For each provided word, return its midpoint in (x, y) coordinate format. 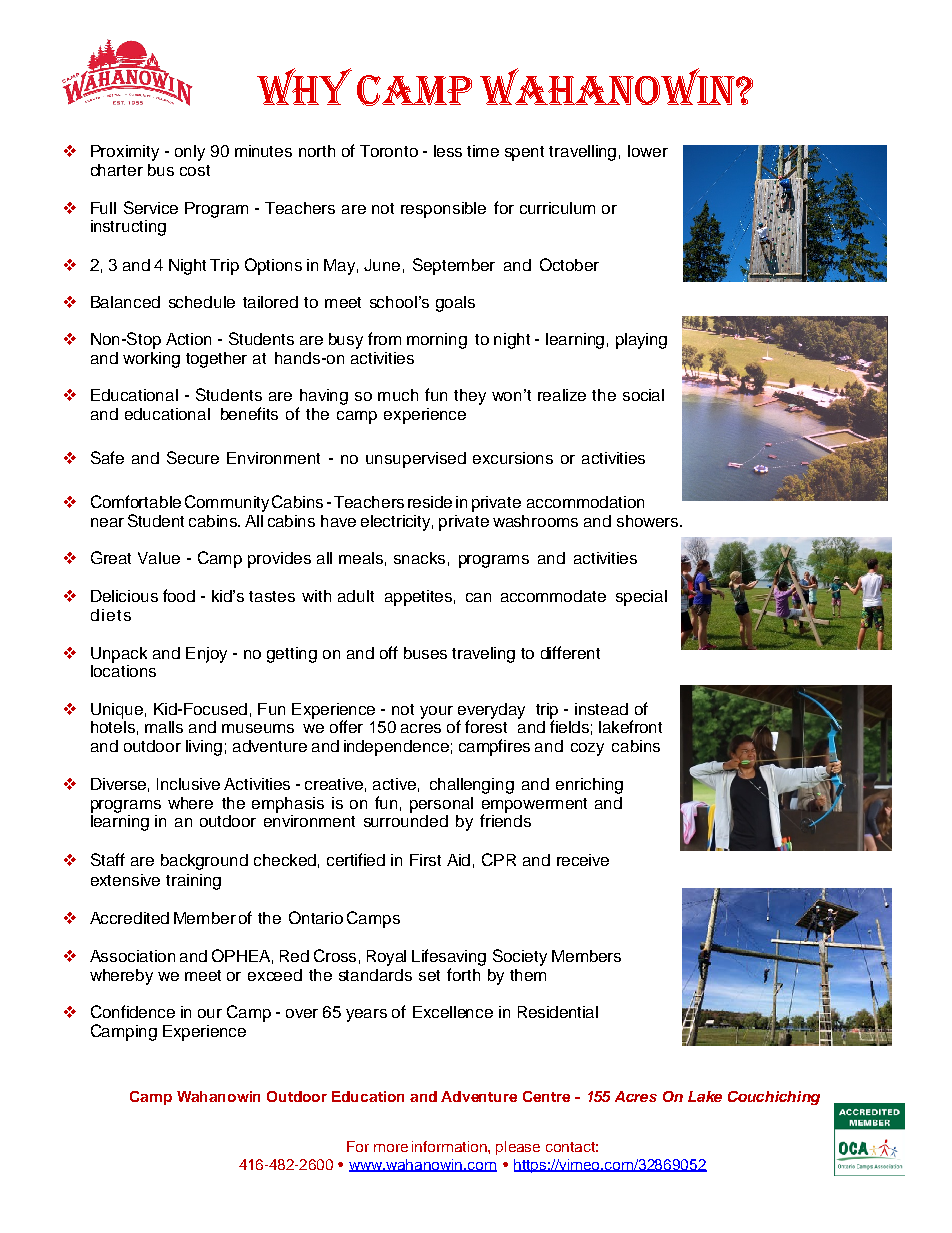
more (391, 1148)
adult (356, 596)
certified (356, 859)
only (190, 153)
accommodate (553, 596)
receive (583, 860)
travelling (582, 153)
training (193, 882)
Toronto (389, 151)
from (384, 338)
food (179, 595)
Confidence (133, 1011)
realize (562, 395)
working (151, 360)
